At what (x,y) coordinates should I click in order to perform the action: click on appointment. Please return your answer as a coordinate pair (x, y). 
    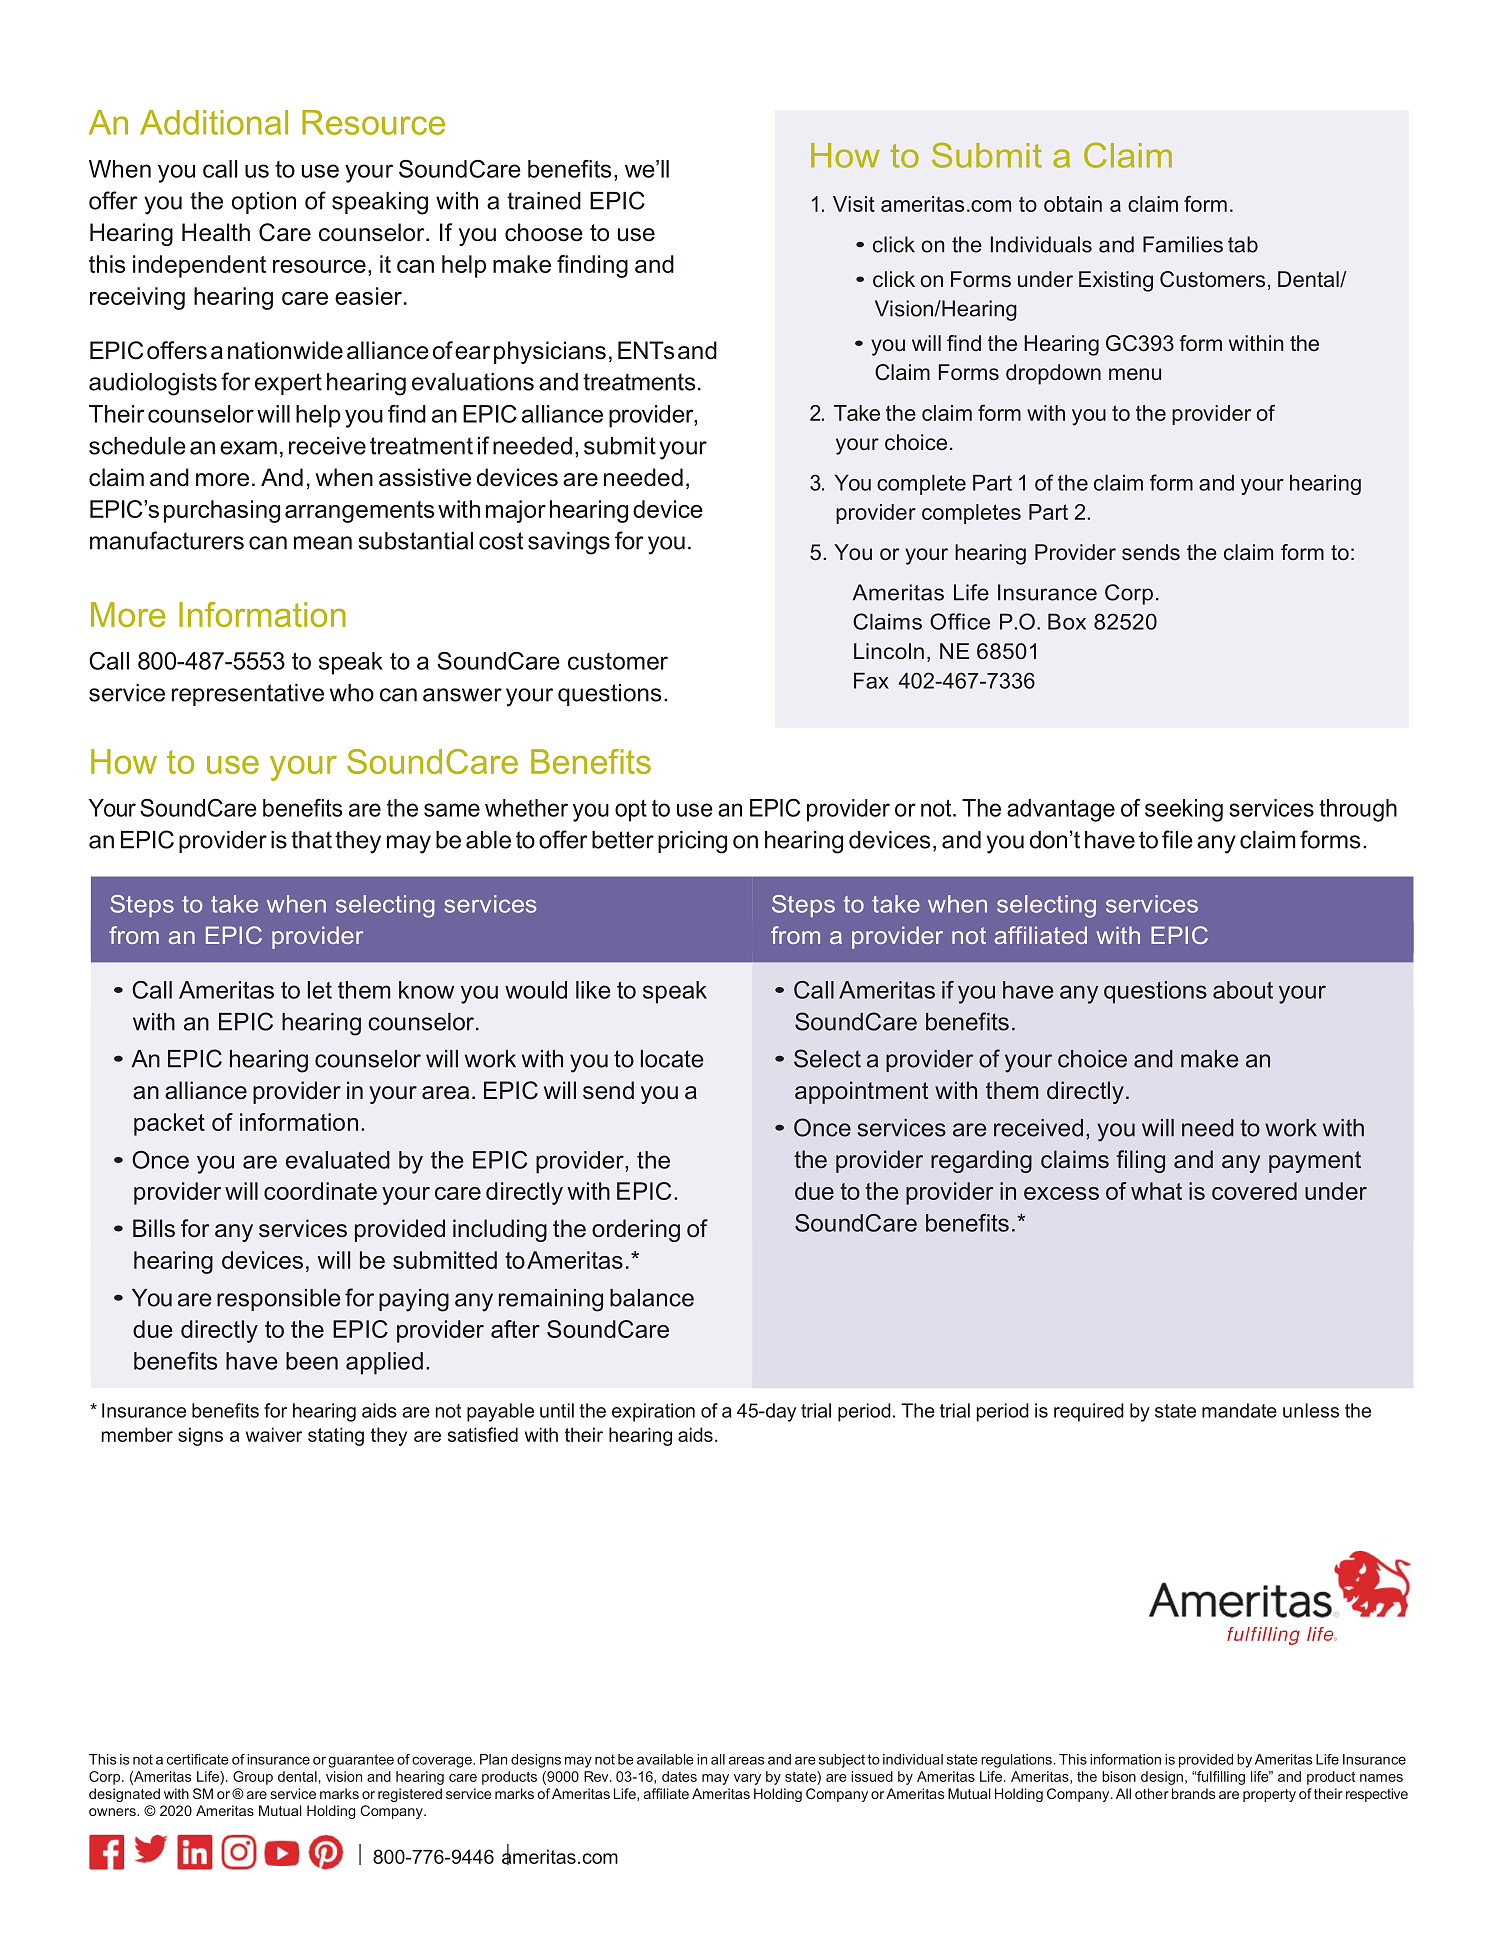
    Looking at the image, I should click on (861, 1092).
